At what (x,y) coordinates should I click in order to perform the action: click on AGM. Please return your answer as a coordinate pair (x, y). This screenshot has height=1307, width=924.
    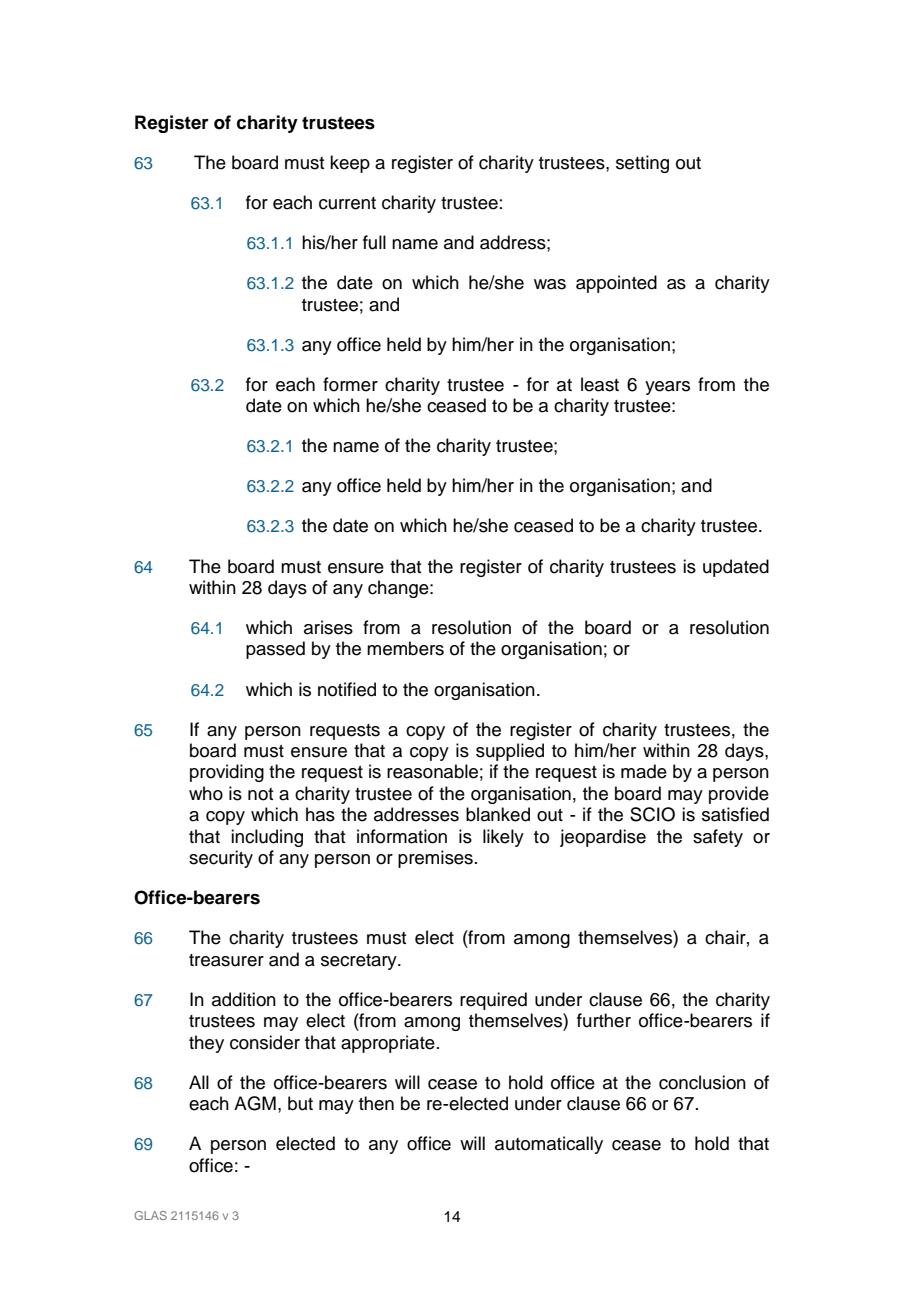
    Looking at the image, I should click on (255, 1103).
